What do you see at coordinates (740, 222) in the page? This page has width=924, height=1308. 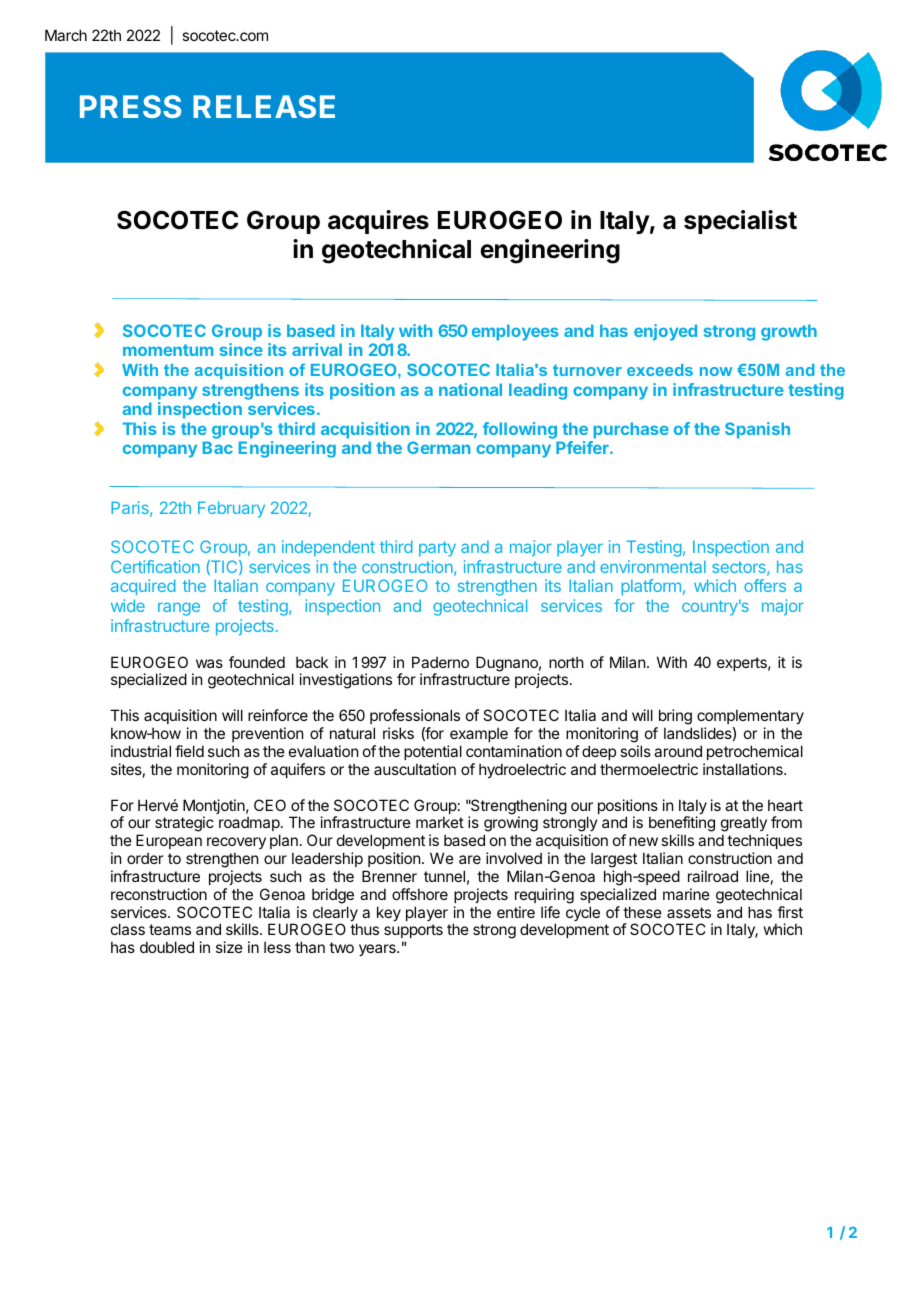 I see `specialist` at bounding box center [740, 222].
